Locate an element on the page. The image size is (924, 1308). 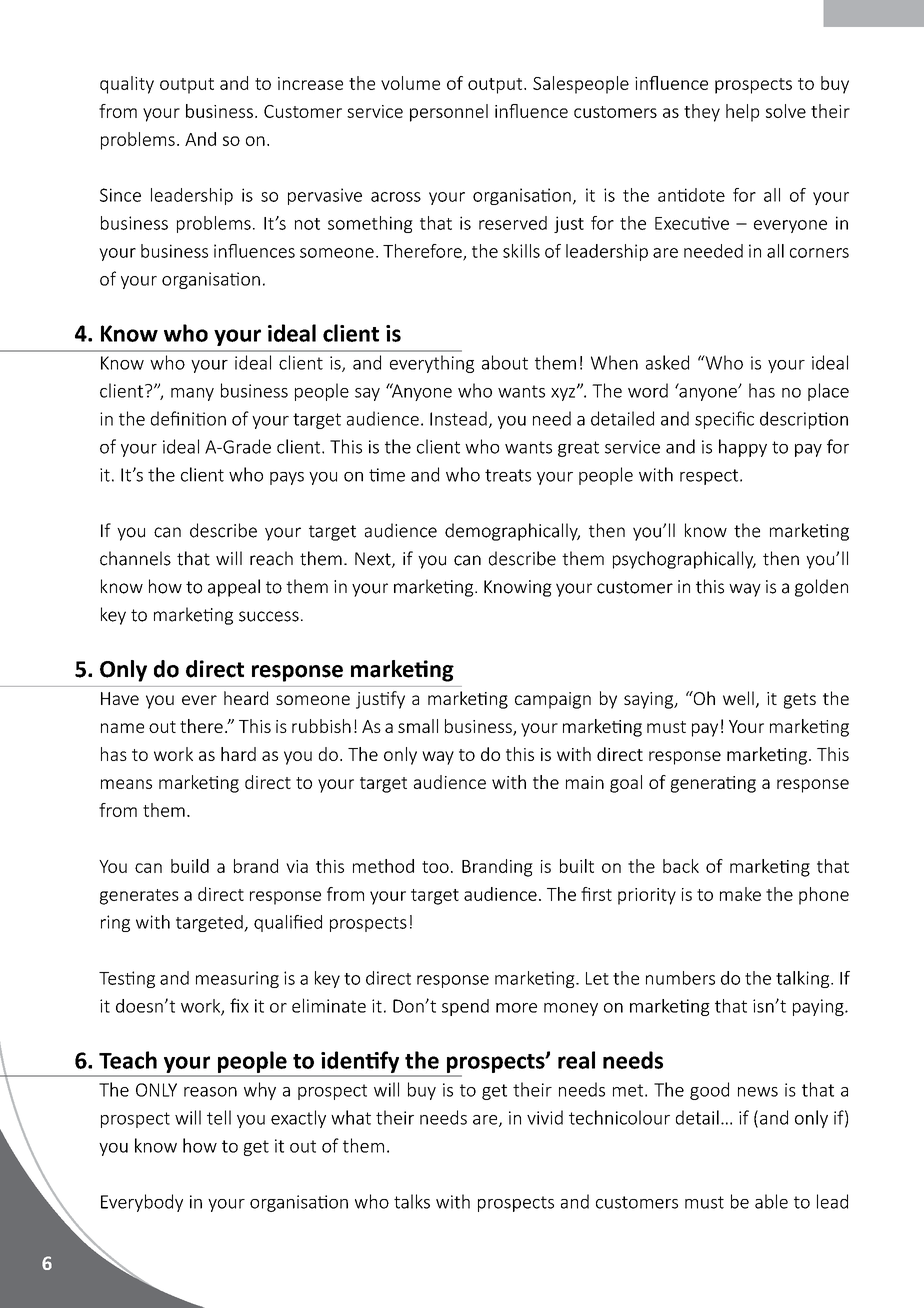
about is located at coordinates (505, 362).
